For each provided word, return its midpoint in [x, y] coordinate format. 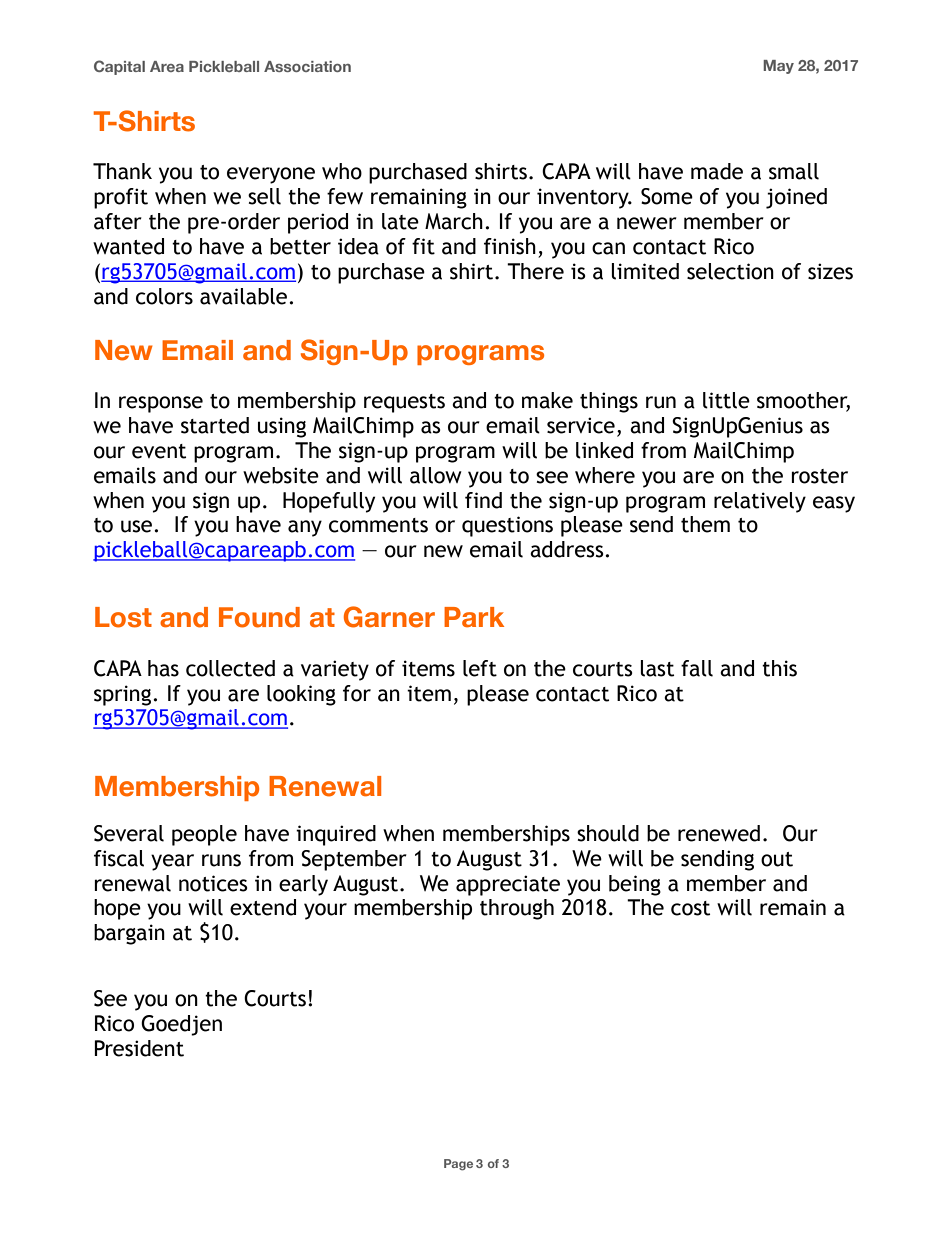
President [139, 1048]
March [454, 221]
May [778, 67]
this [779, 668]
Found [259, 617]
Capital [119, 67]
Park [474, 617]
